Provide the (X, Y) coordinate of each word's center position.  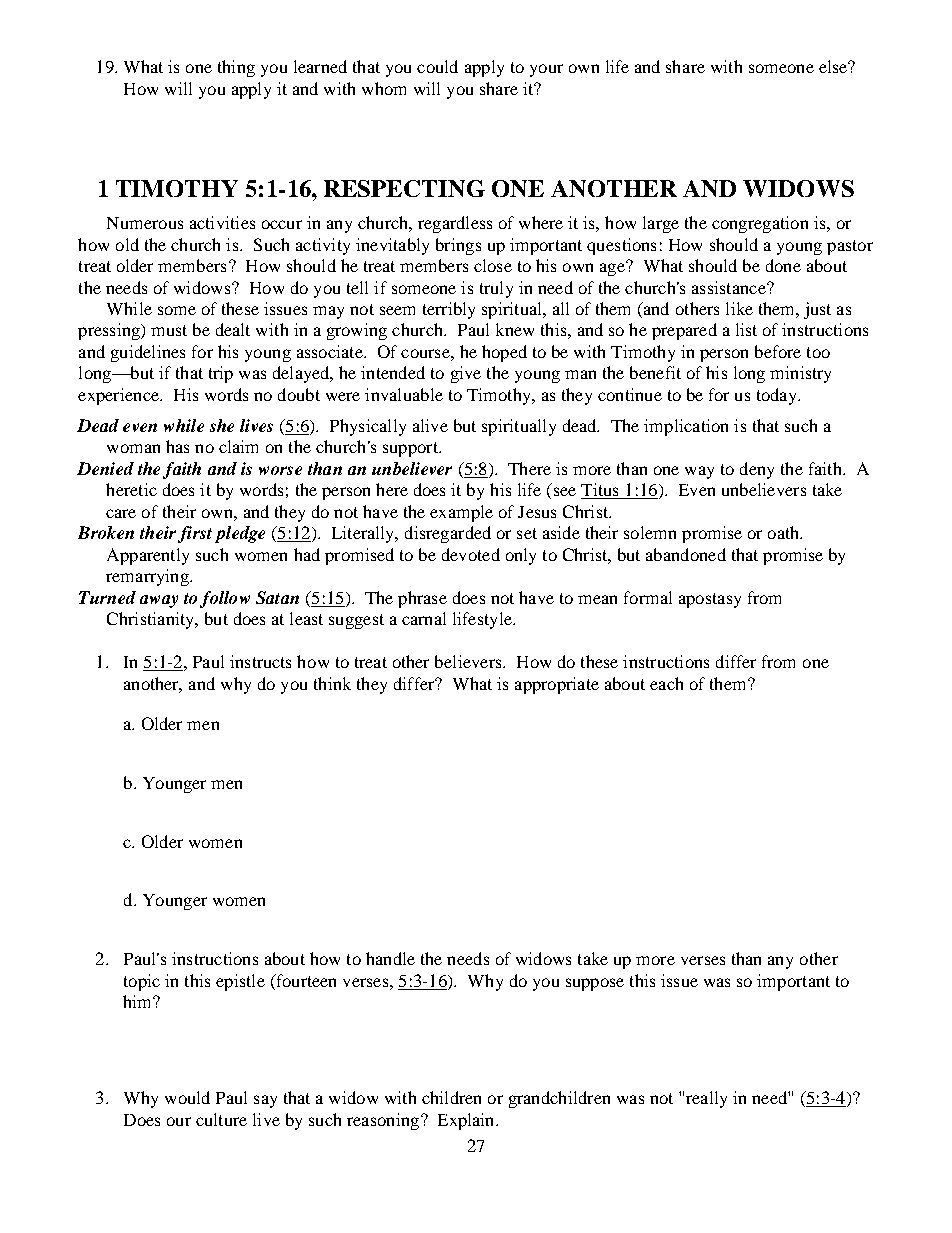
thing (236, 68)
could (437, 66)
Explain (467, 1121)
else (834, 66)
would (187, 1097)
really (706, 1099)
